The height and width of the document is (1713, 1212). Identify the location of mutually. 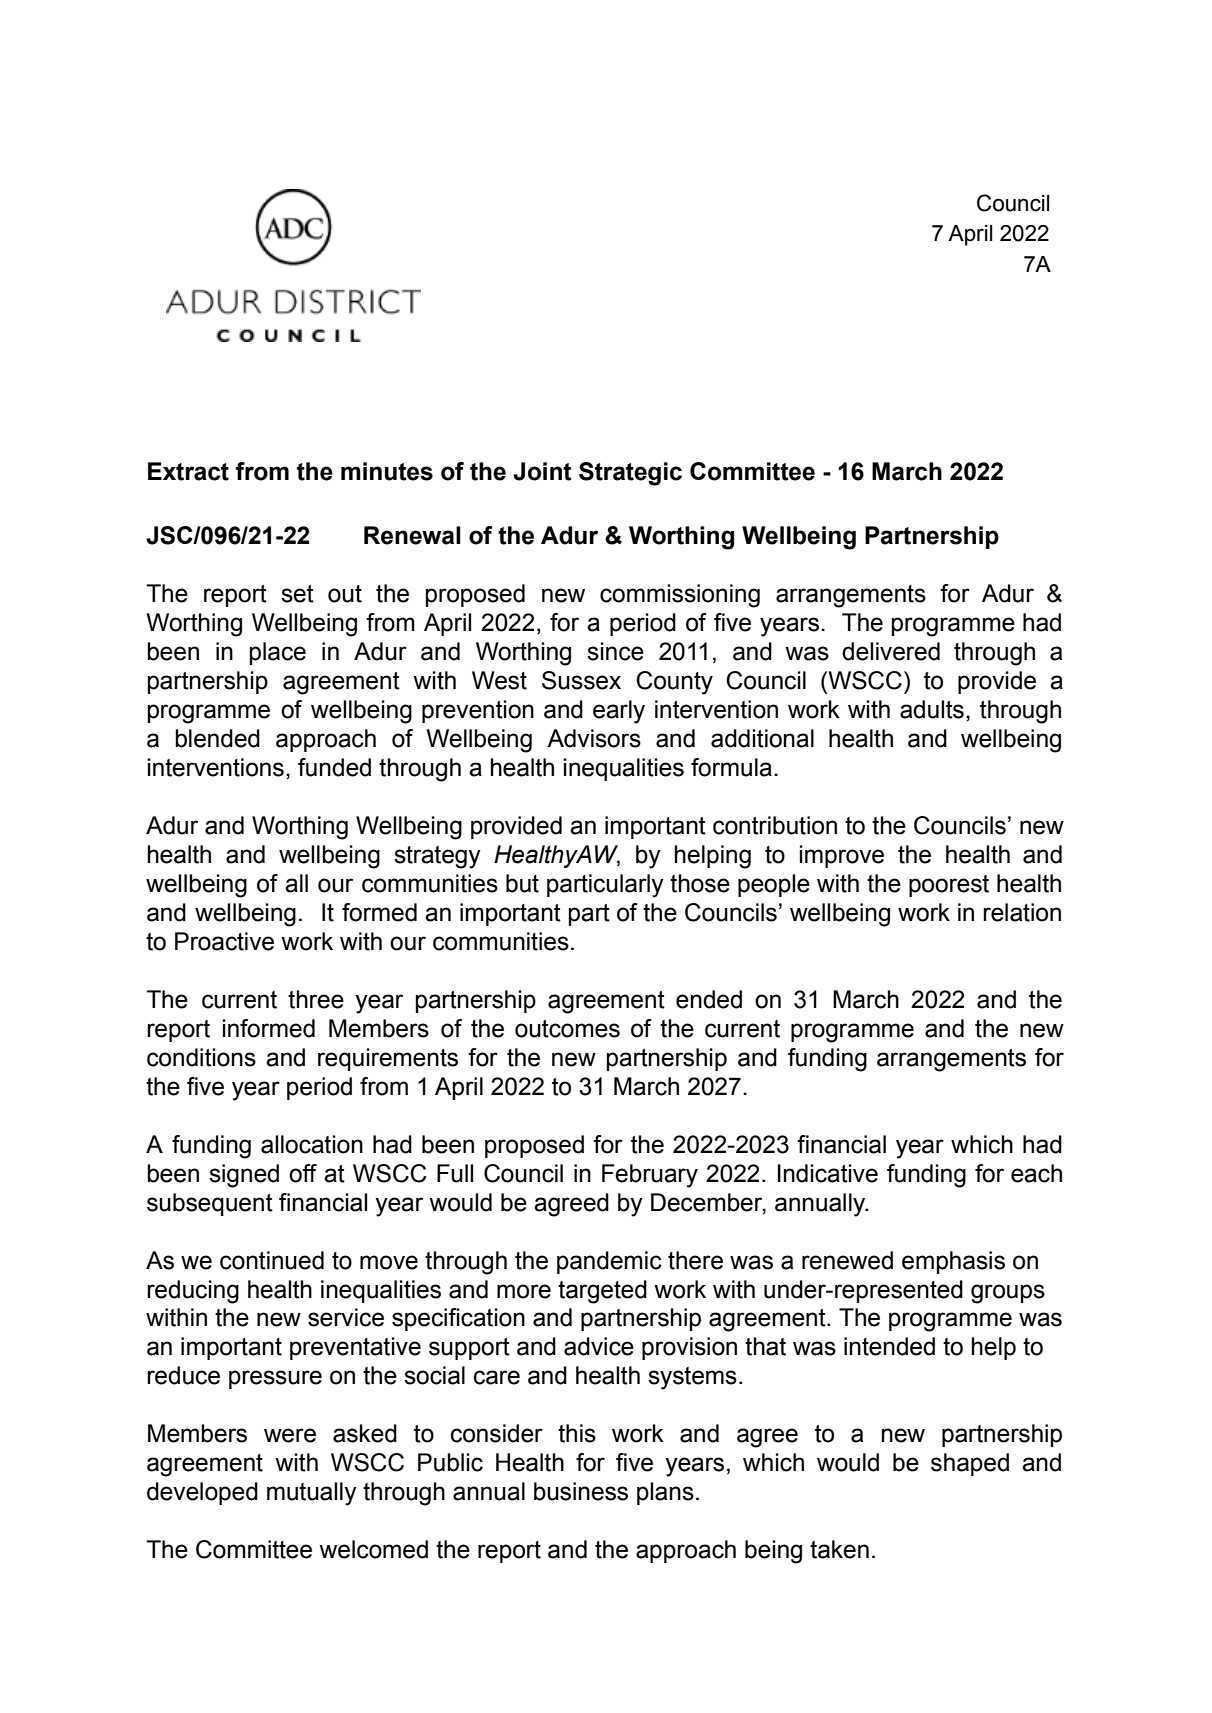
(312, 1494).
